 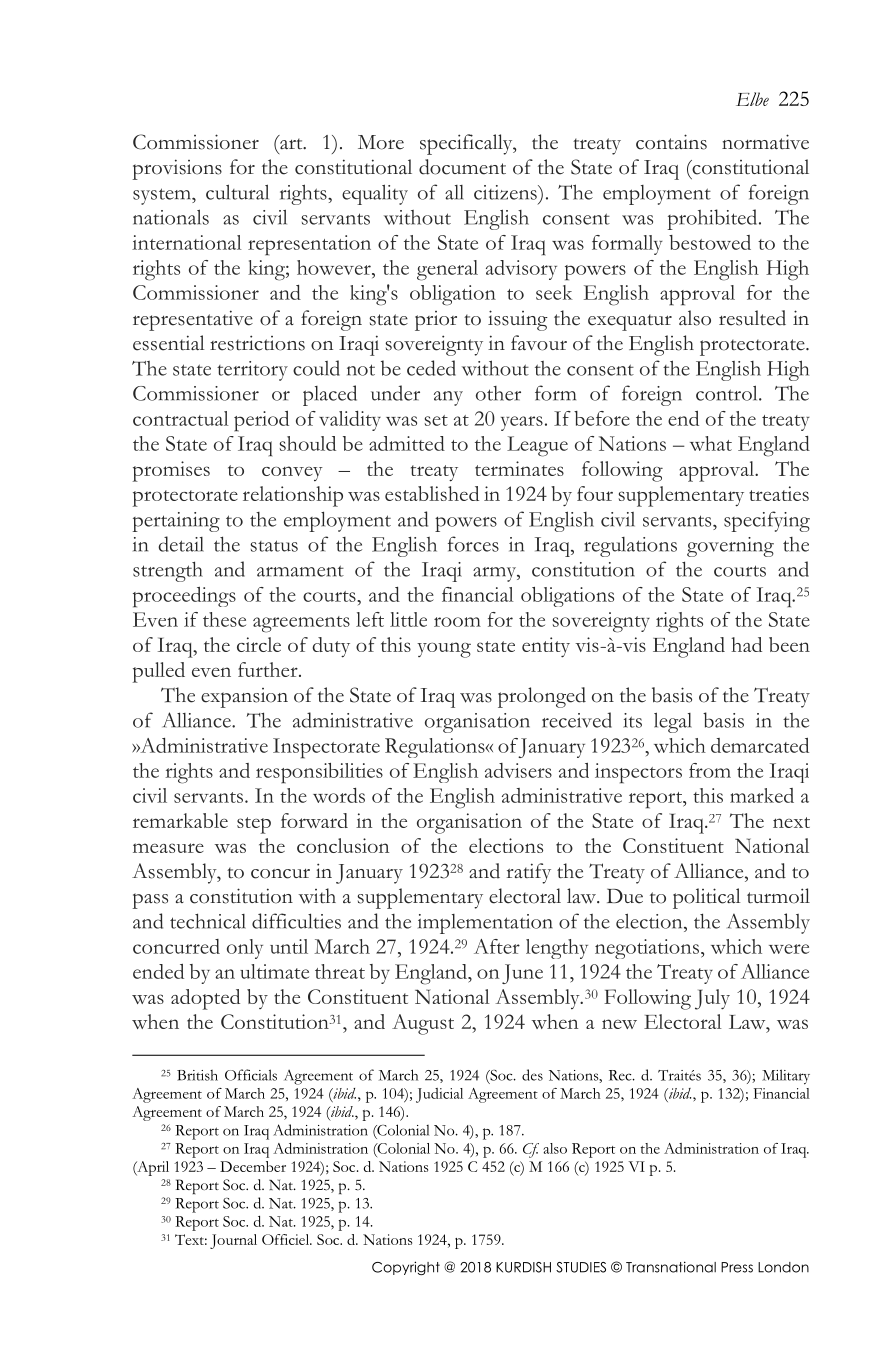 I want to click on KURDISH, so click(x=523, y=1267).
